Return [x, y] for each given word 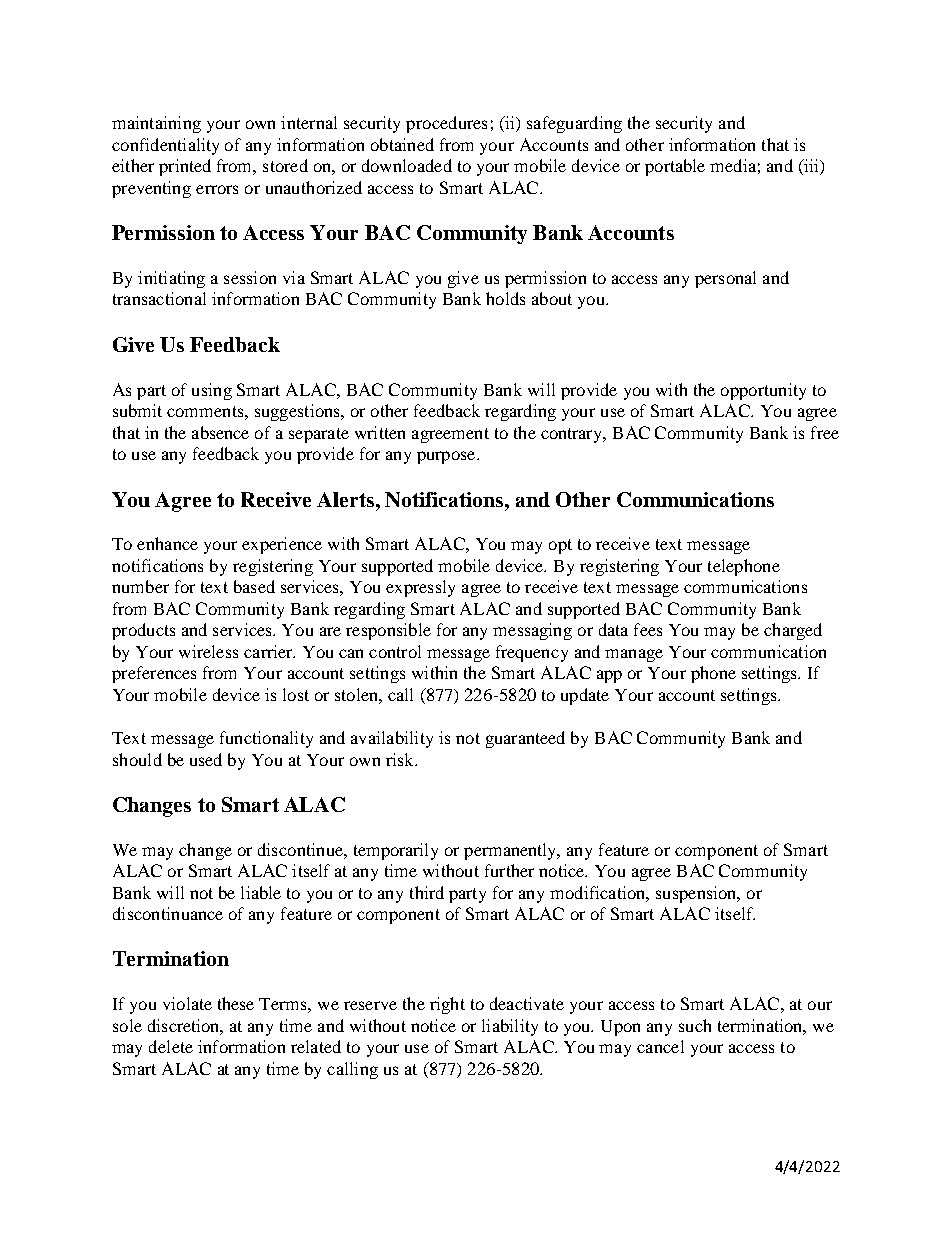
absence [220, 432]
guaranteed [525, 739]
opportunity [763, 391]
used [206, 759]
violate [187, 1003]
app [609, 676]
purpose [447, 457]
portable [675, 167]
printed [185, 167]
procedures [446, 124]
